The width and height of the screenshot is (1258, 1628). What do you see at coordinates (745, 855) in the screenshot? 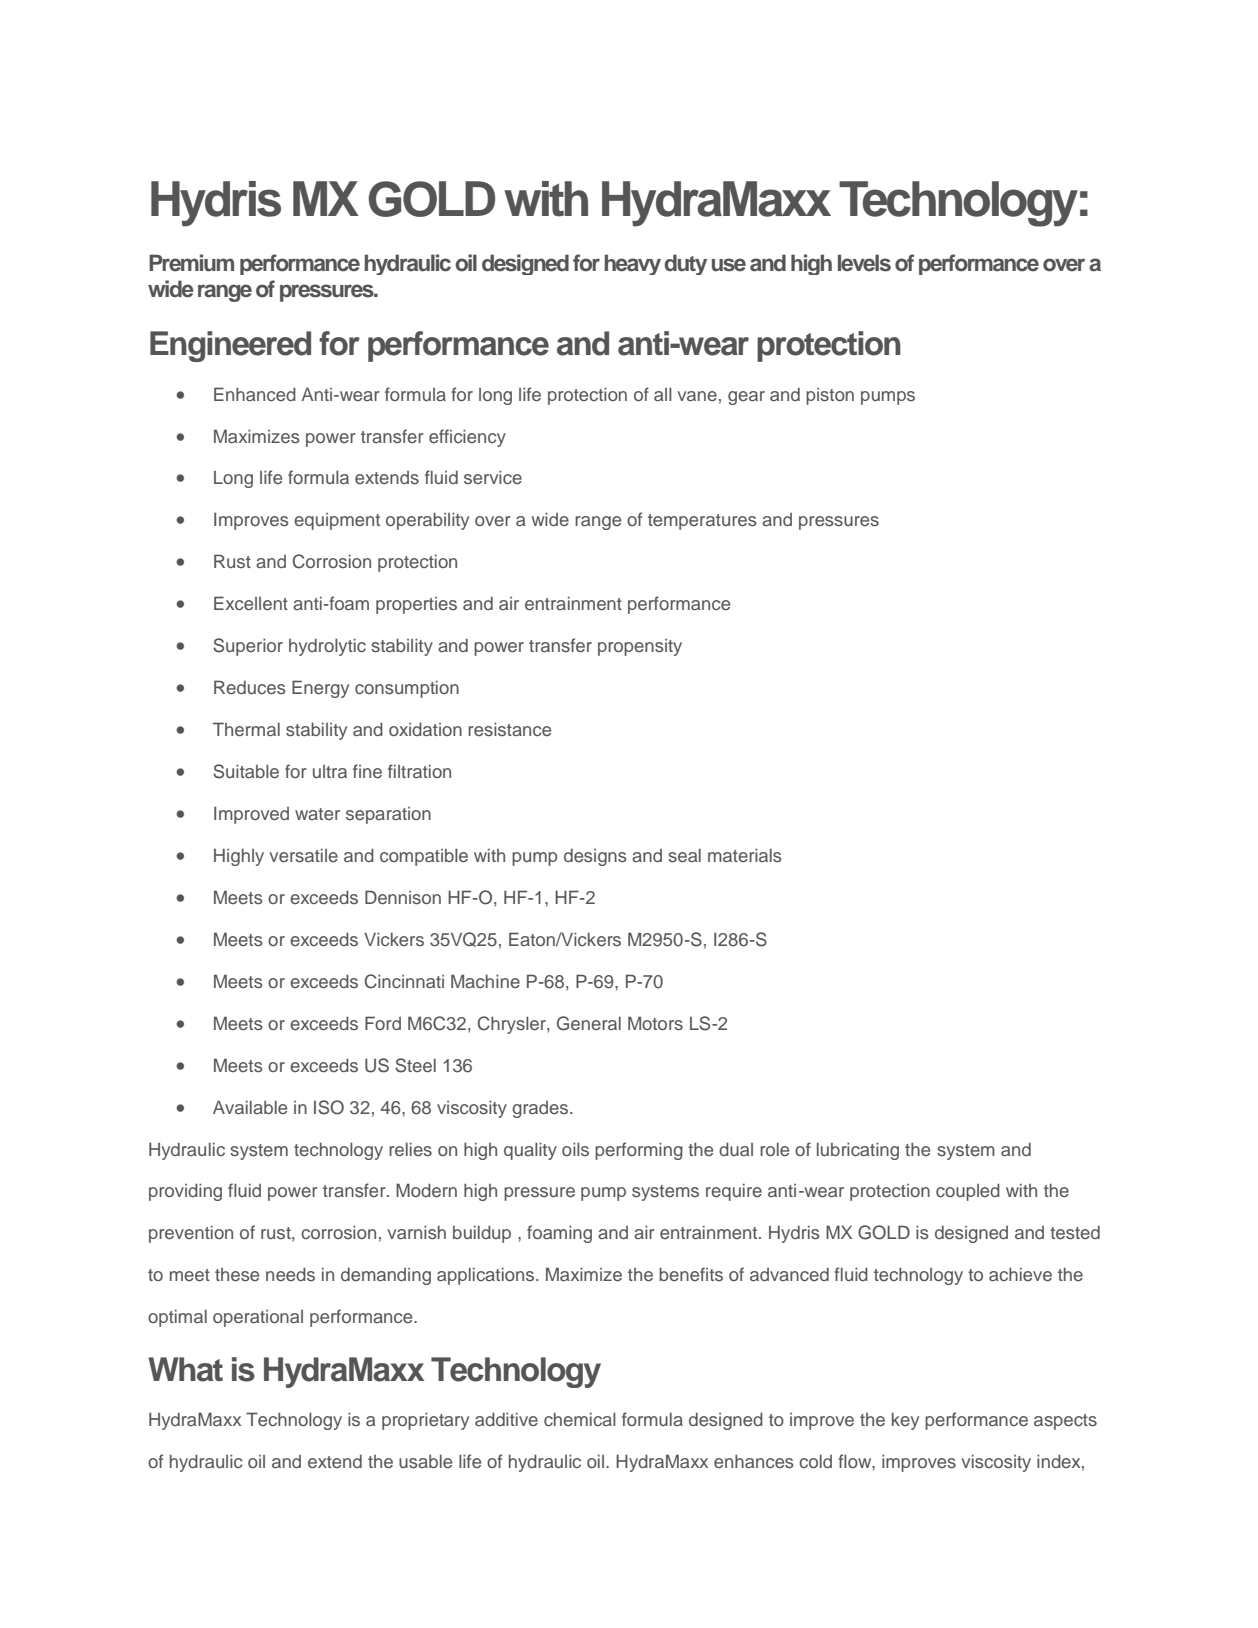
I see `materials` at bounding box center [745, 855].
